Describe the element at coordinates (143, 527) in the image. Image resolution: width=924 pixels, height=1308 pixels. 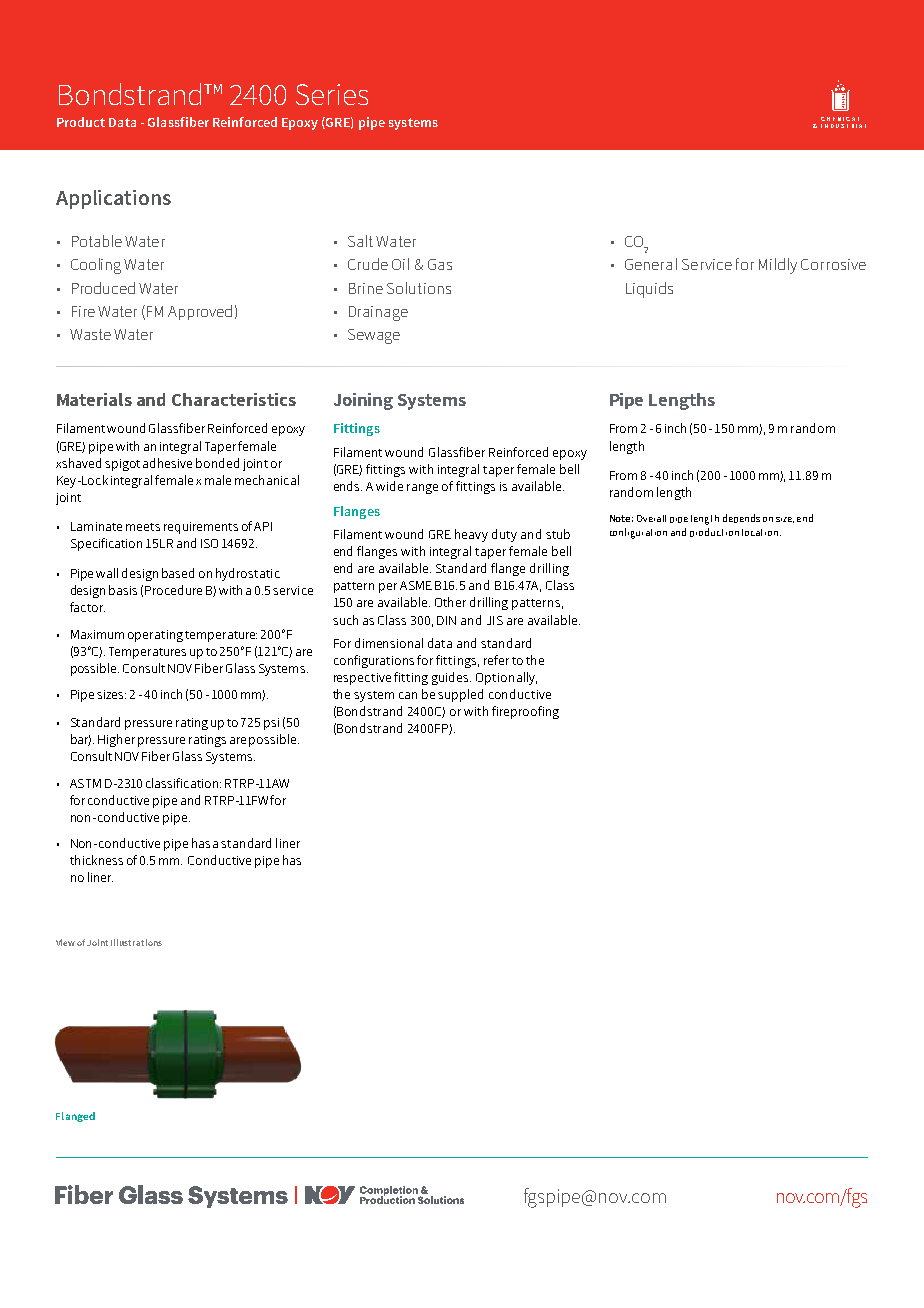
I see `meets` at that location.
